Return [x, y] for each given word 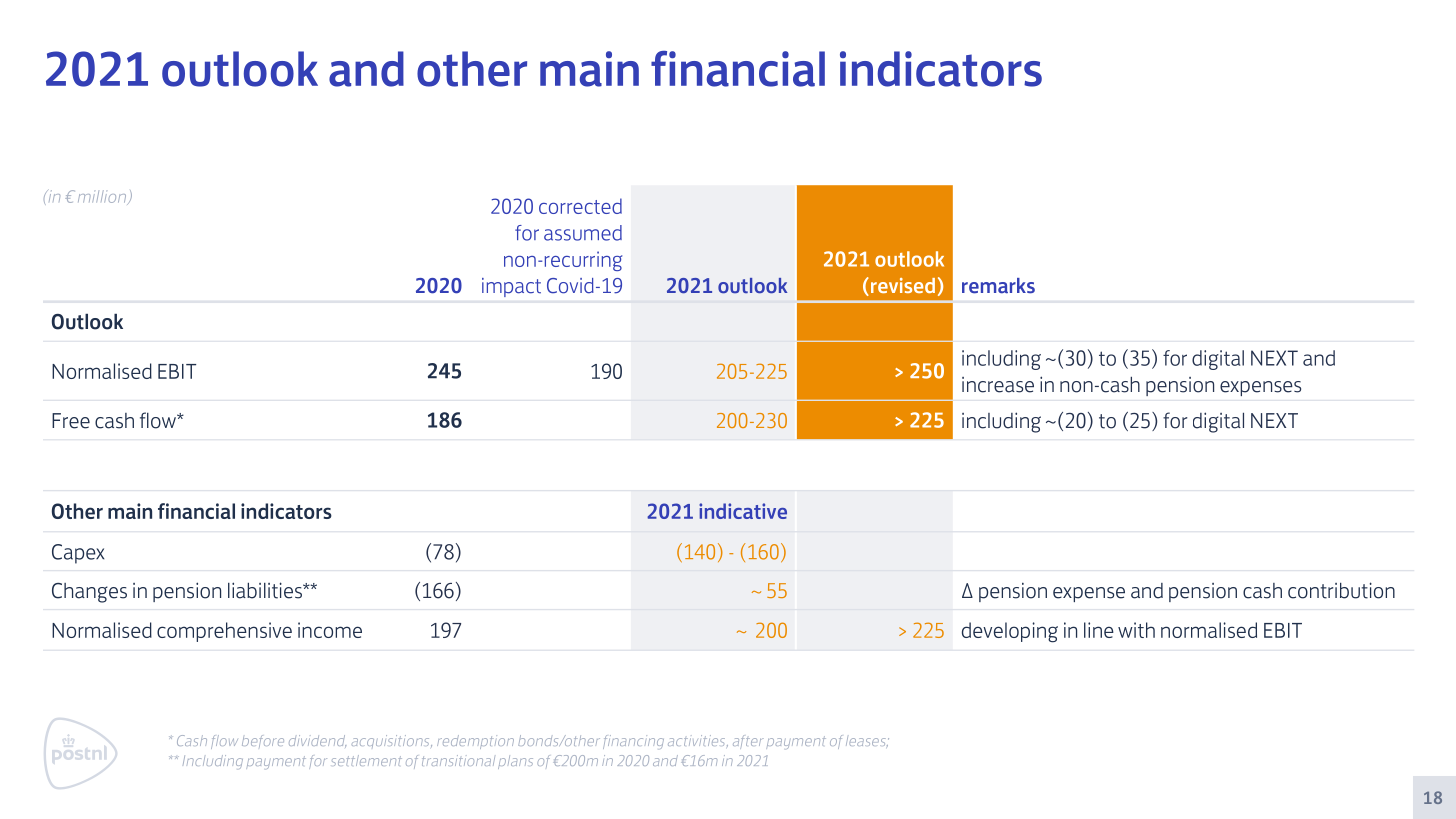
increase [998, 385]
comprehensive [224, 632]
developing [1010, 632]
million [103, 197]
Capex [78, 554]
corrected [580, 206]
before [263, 741]
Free [71, 421]
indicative [743, 511]
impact [511, 287]
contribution [1341, 590]
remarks [998, 286]
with [1136, 630]
